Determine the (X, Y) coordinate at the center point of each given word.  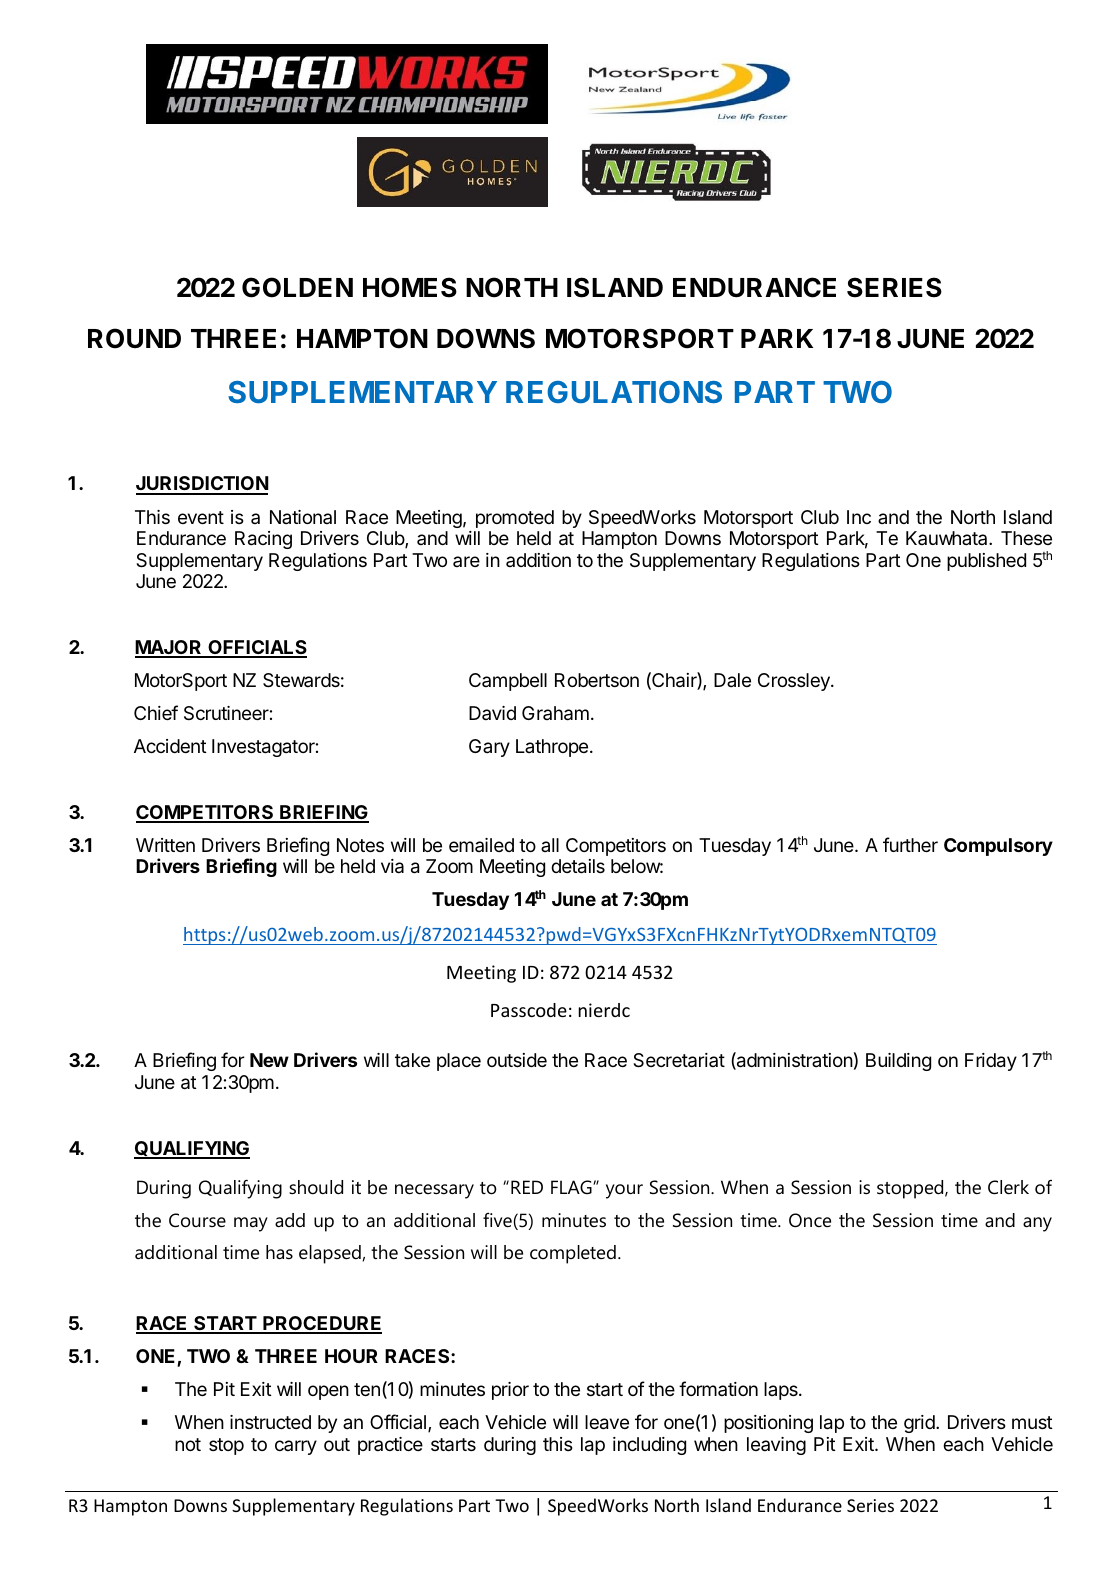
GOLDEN (297, 287)
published (986, 562)
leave (607, 1422)
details (578, 866)
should (316, 1187)
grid (920, 1424)
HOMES (410, 287)
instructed (270, 1422)
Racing (263, 540)
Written (165, 845)
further (910, 844)
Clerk (1008, 1187)
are (466, 561)
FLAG (572, 1187)
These (1026, 538)
